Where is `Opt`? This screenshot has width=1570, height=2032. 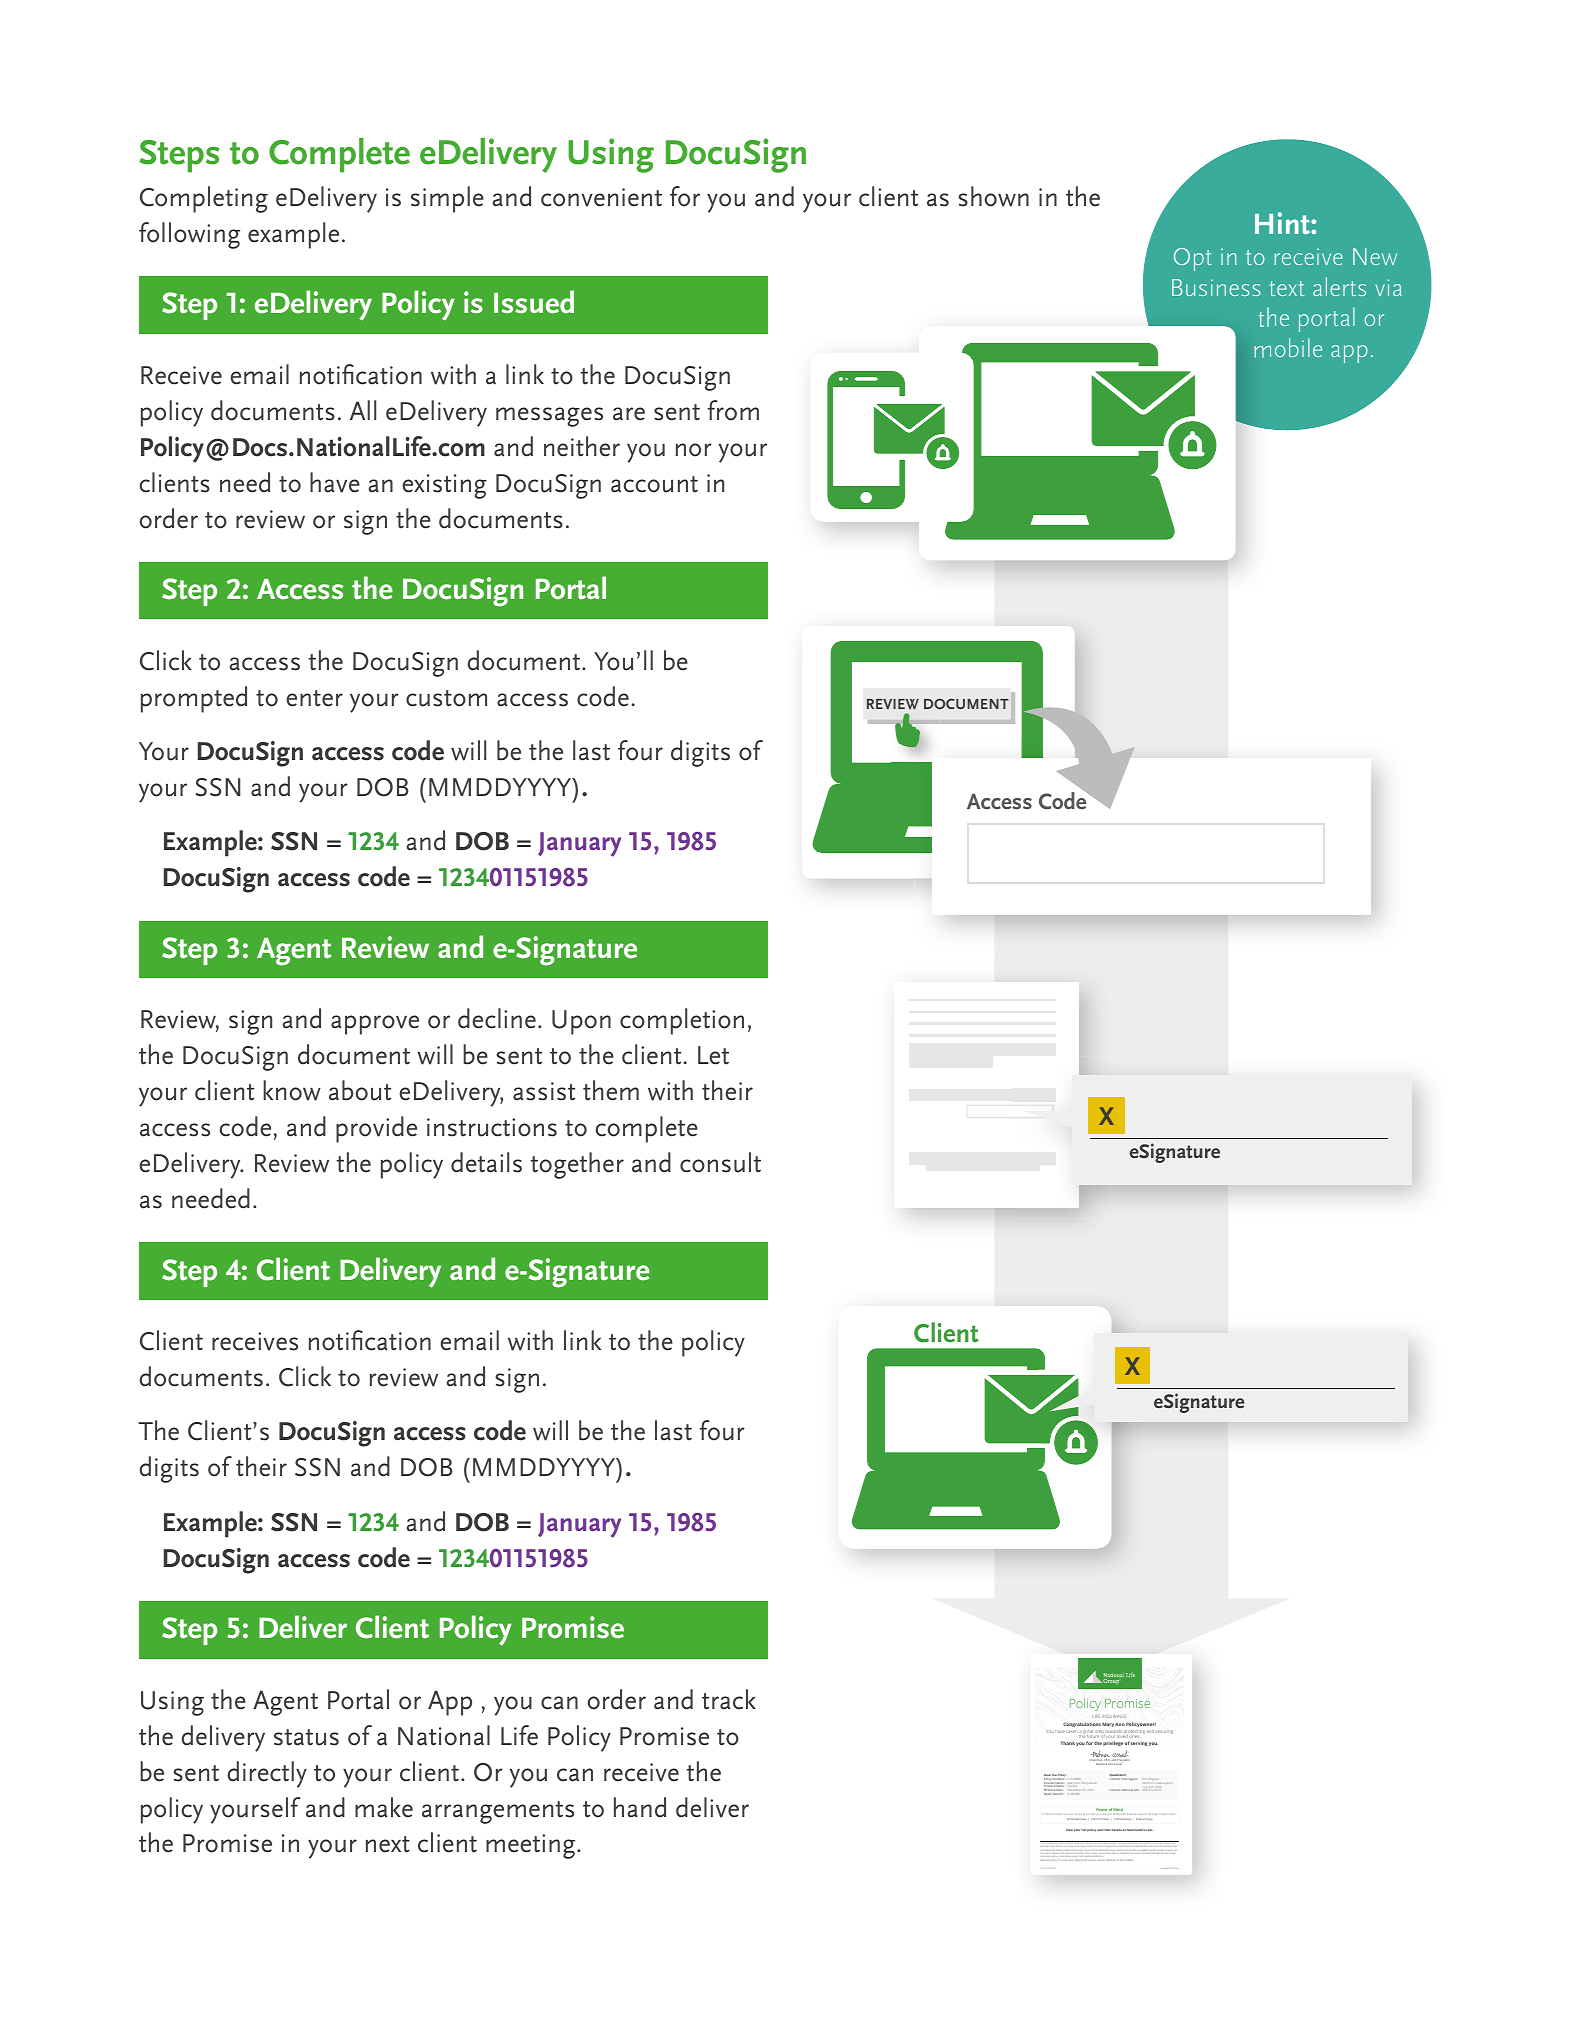 Opt is located at coordinates (1193, 259).
